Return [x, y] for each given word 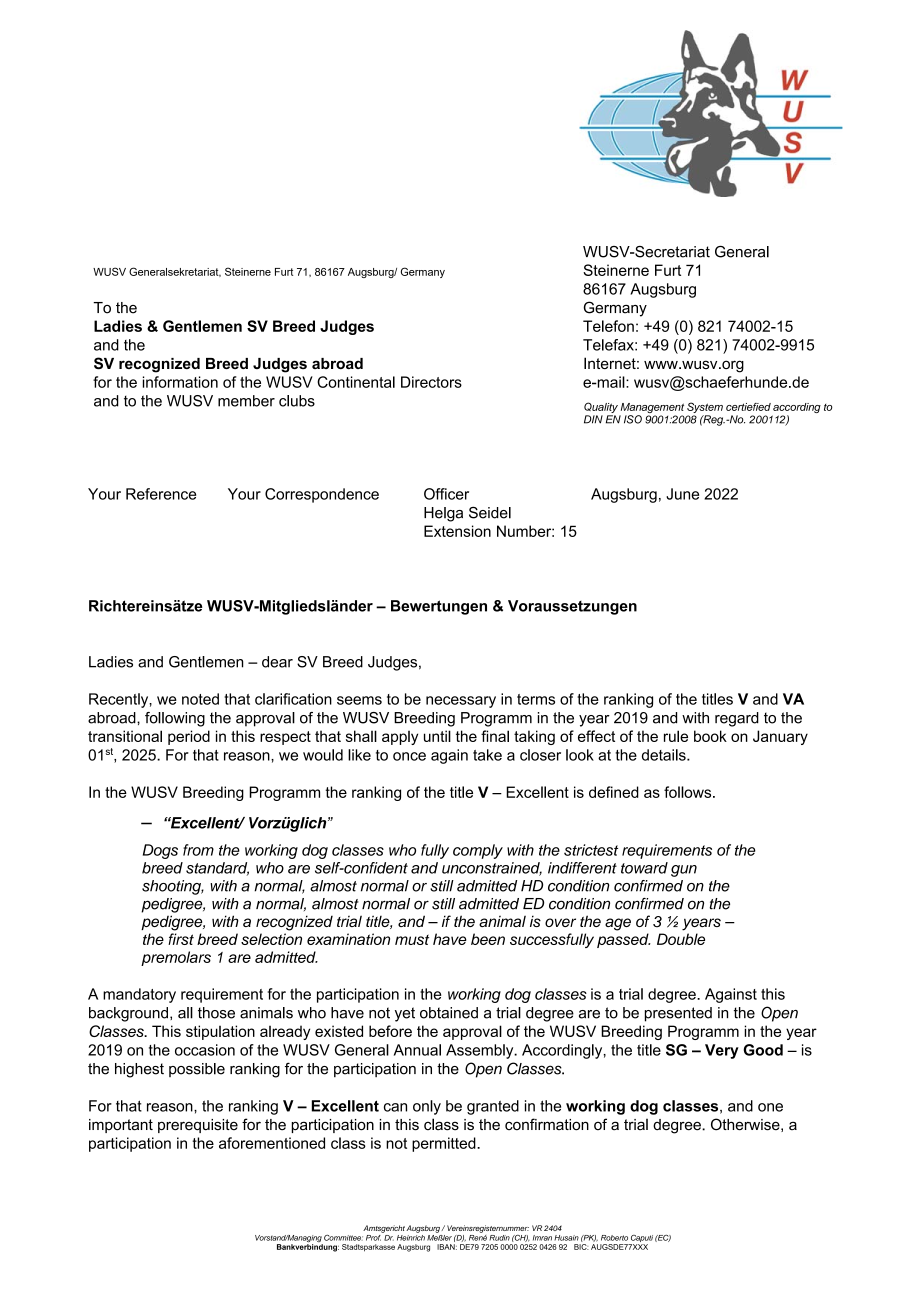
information [180, 382]
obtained [449, 1013]
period [189, 737]
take [487, 755]
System [705, 409]
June [682, 494]
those [216, 1013]
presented [678, 1014]
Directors [431, 382]
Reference [161, 494]
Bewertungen [439, 607]
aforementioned [272, 1143]
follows [689, 792]
